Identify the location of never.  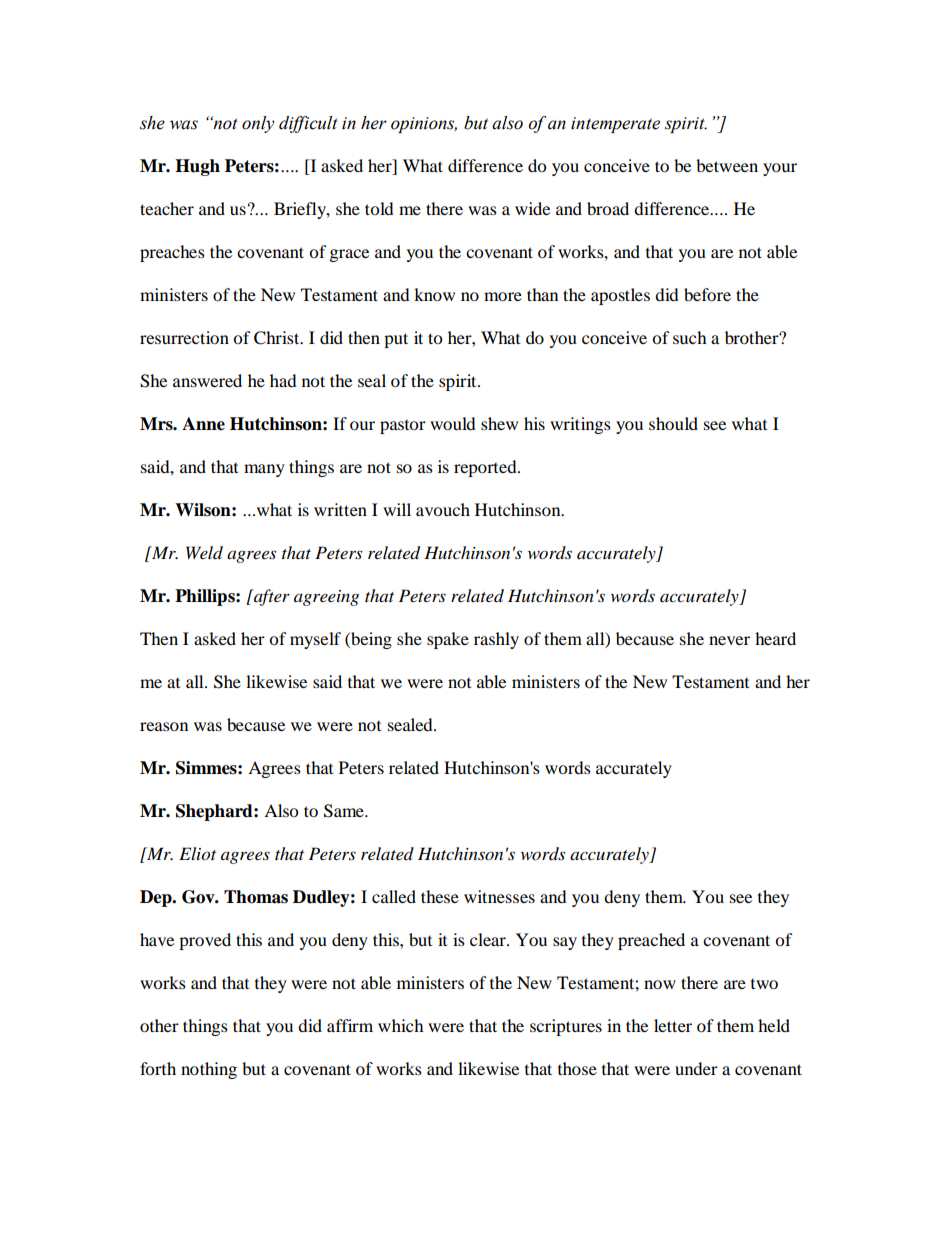
(729, 640).
